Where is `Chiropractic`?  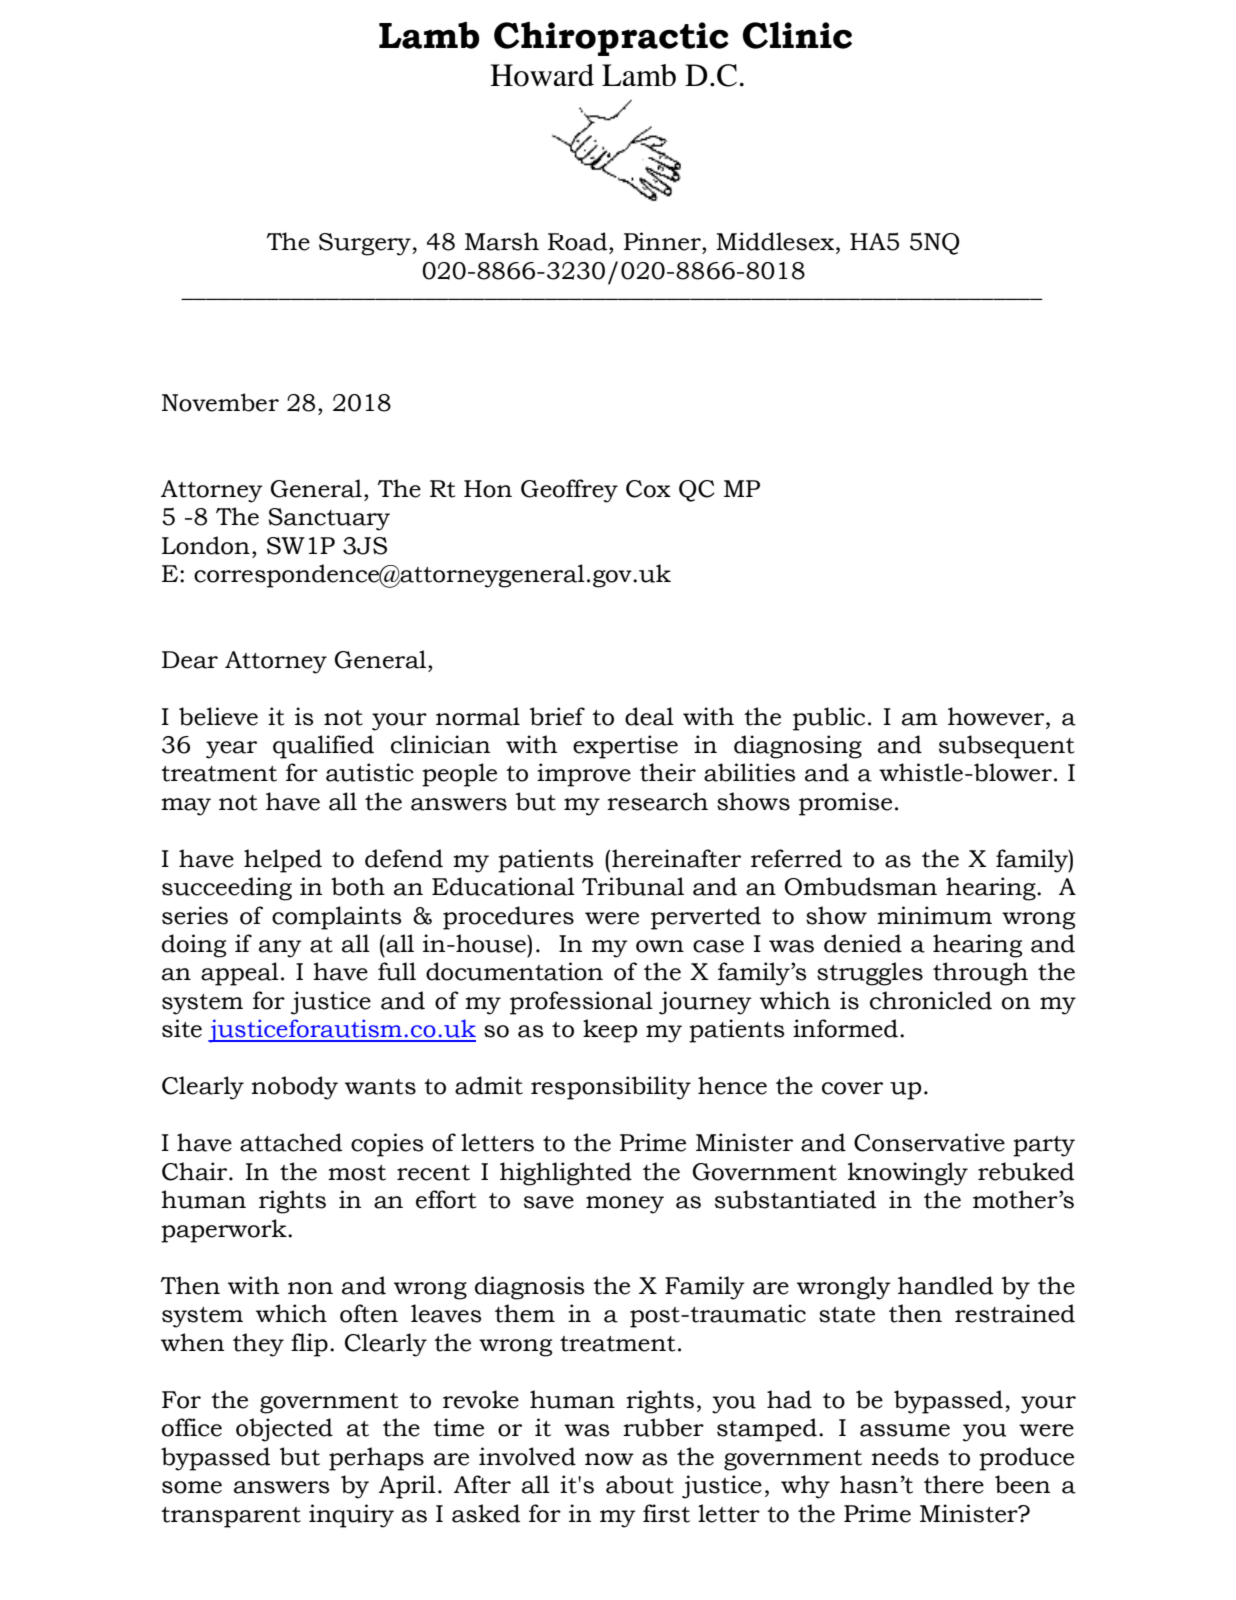 Chiropractic is located at coordinates (611, 39).
